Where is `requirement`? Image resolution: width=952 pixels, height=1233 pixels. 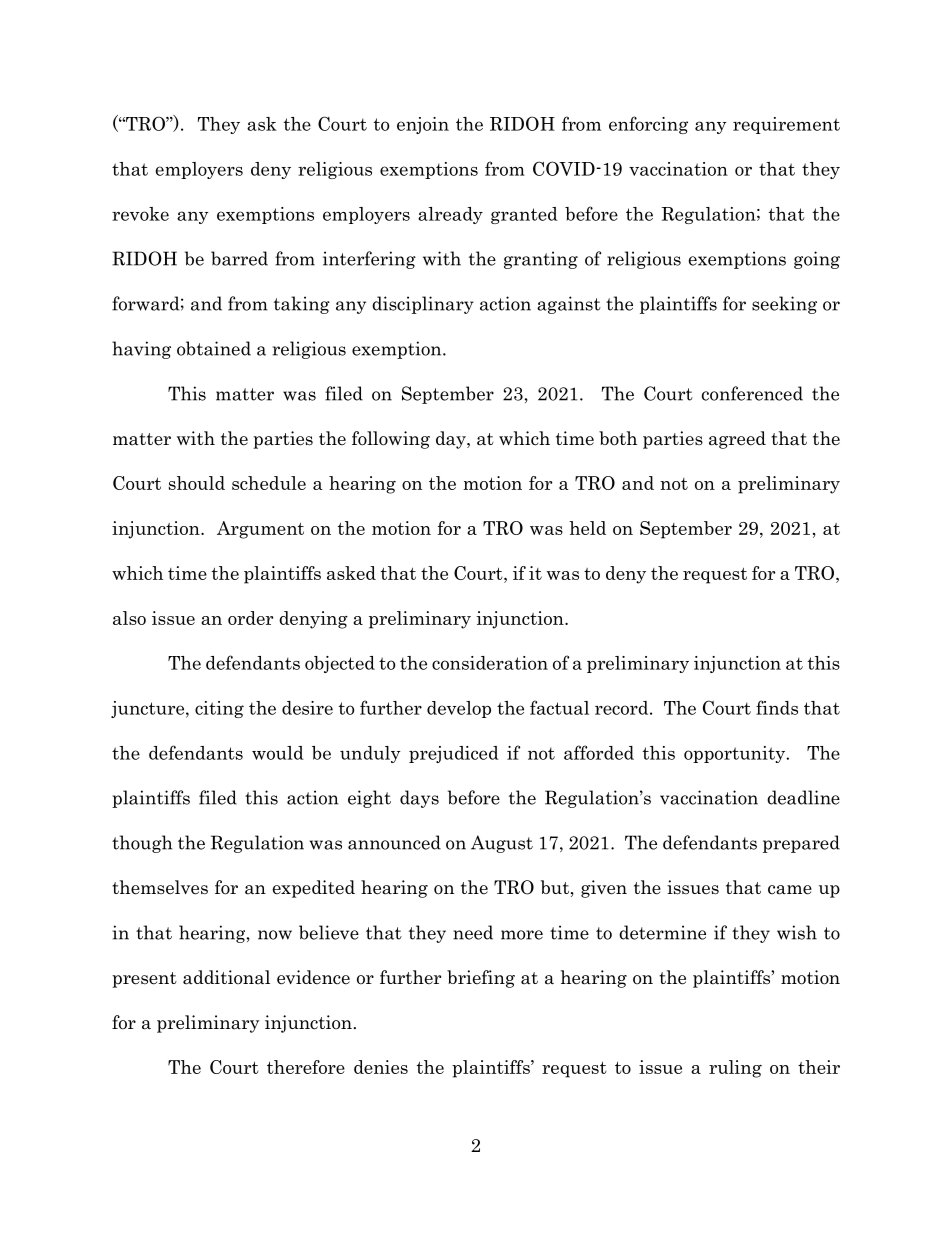
requirement is located at coordinates (786, 125).
